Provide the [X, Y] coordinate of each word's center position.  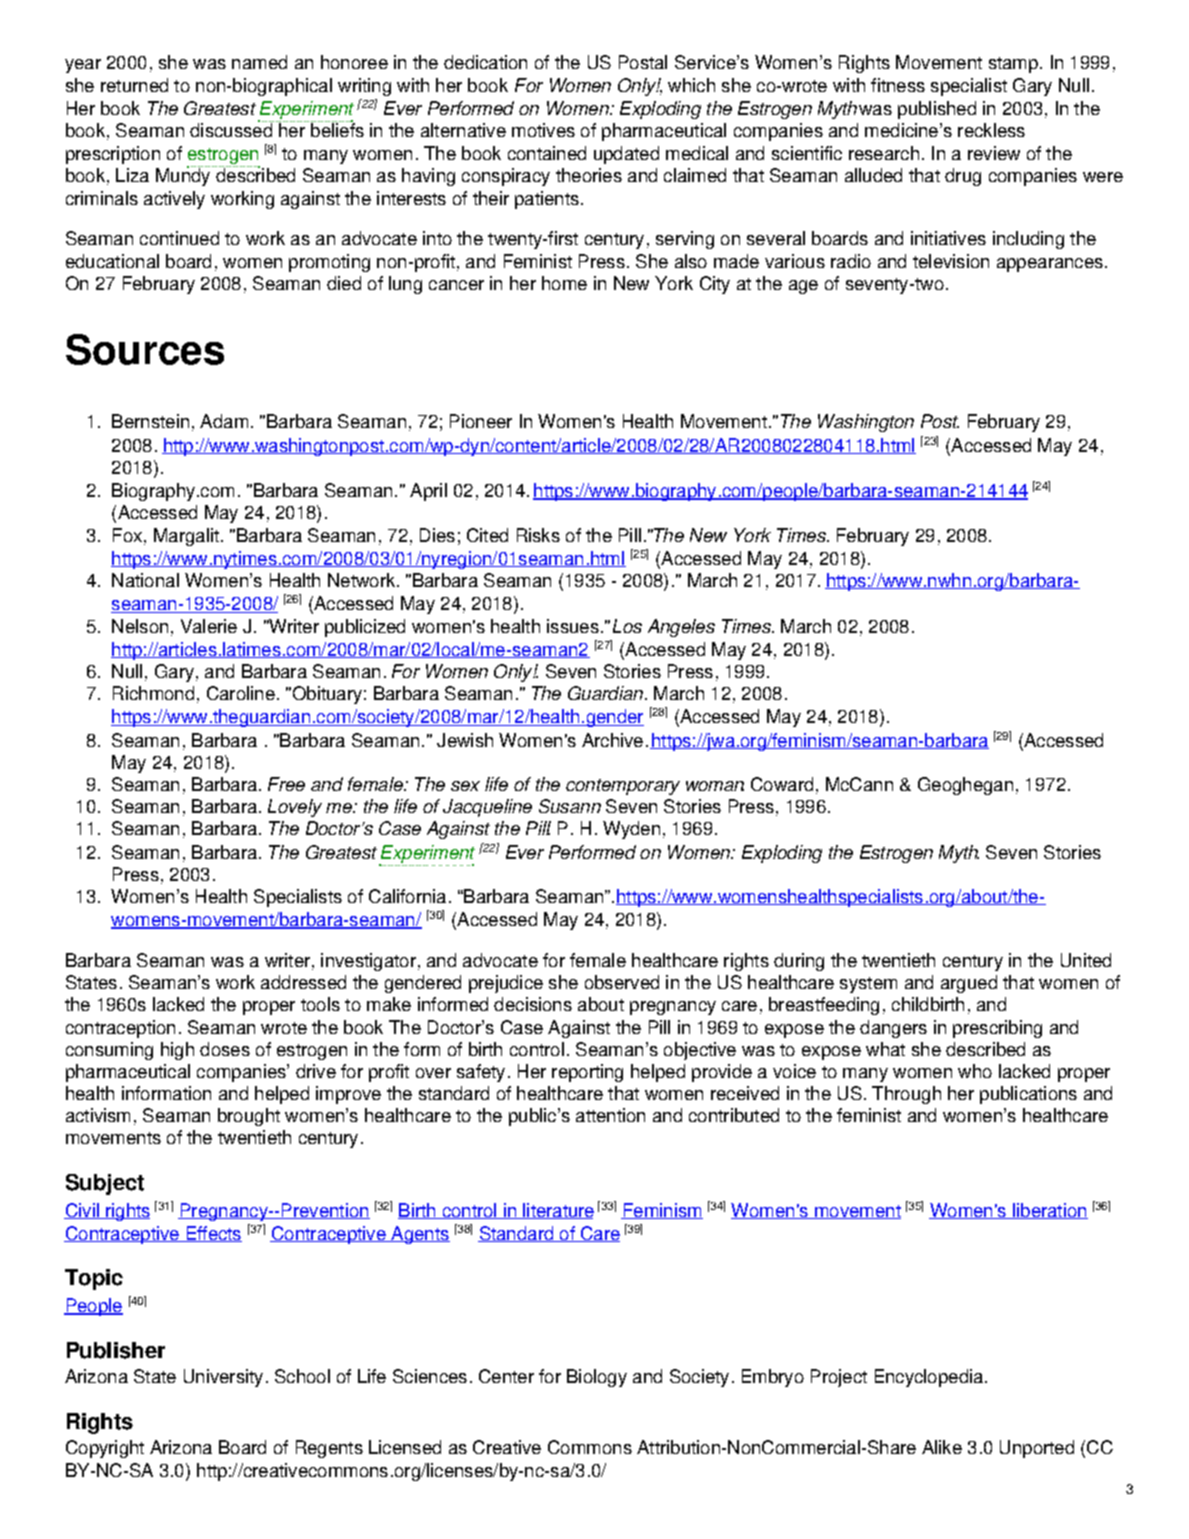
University [223, 1378]
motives [543, 130]
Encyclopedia [929, 1378]
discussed [232, 129]
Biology [597, 1378]
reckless [991, 130]
